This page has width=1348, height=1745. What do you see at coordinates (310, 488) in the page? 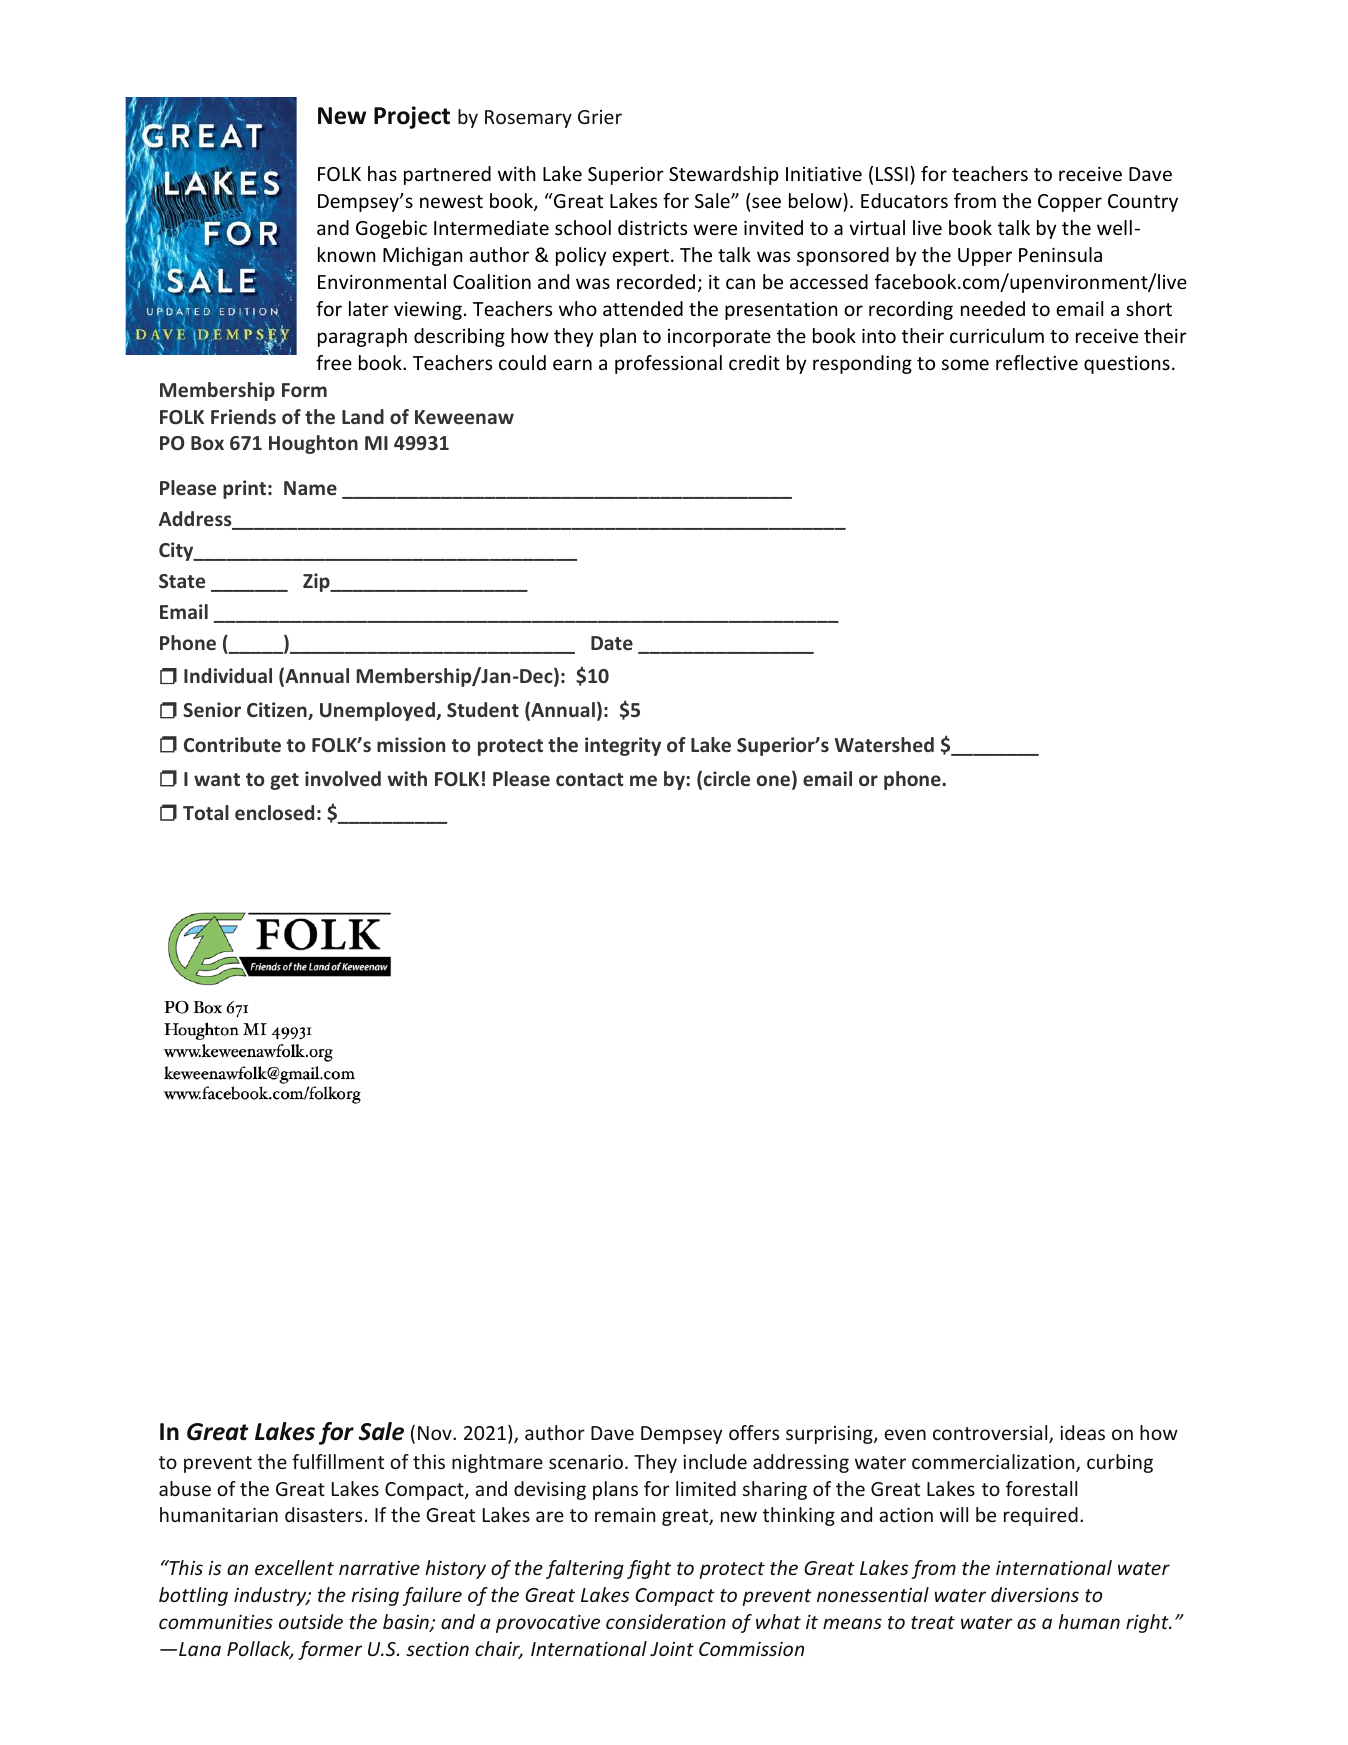
I see `Name` at bounding box center [310, 488].
